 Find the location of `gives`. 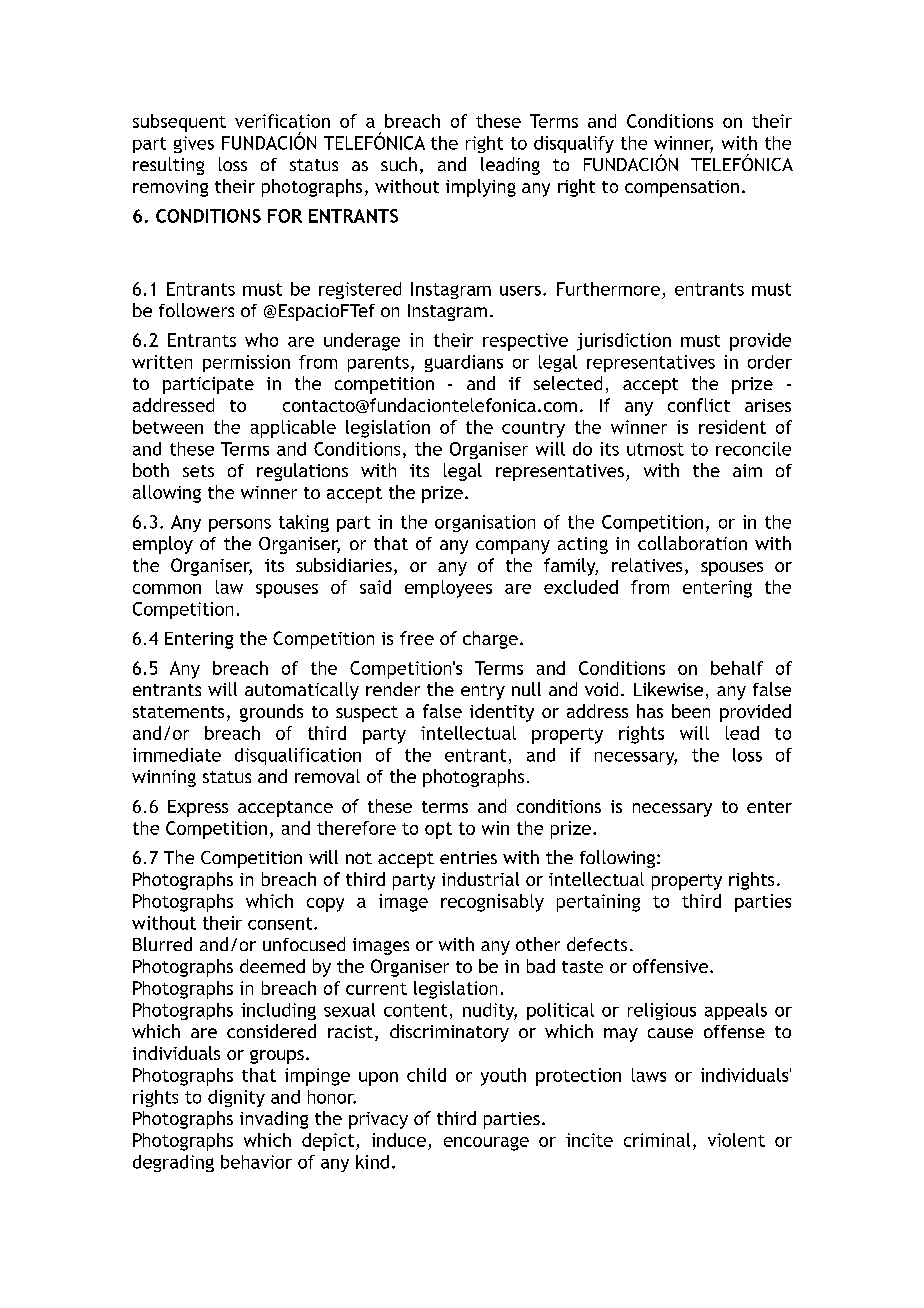

gives is located at coordinates (194, 144).
